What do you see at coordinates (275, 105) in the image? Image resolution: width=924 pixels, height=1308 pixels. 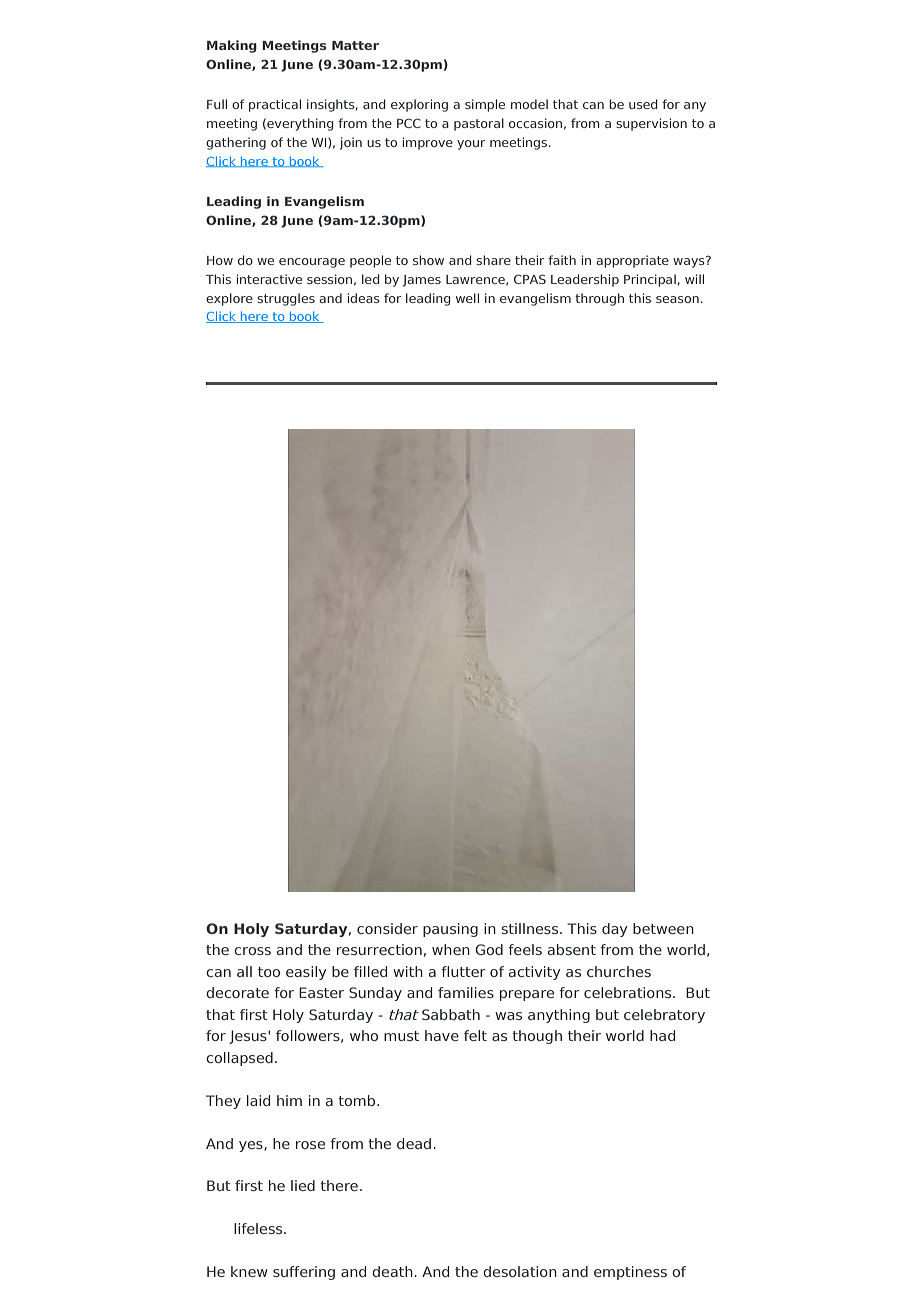 I see `practical` at bounding box center [275, 105].
